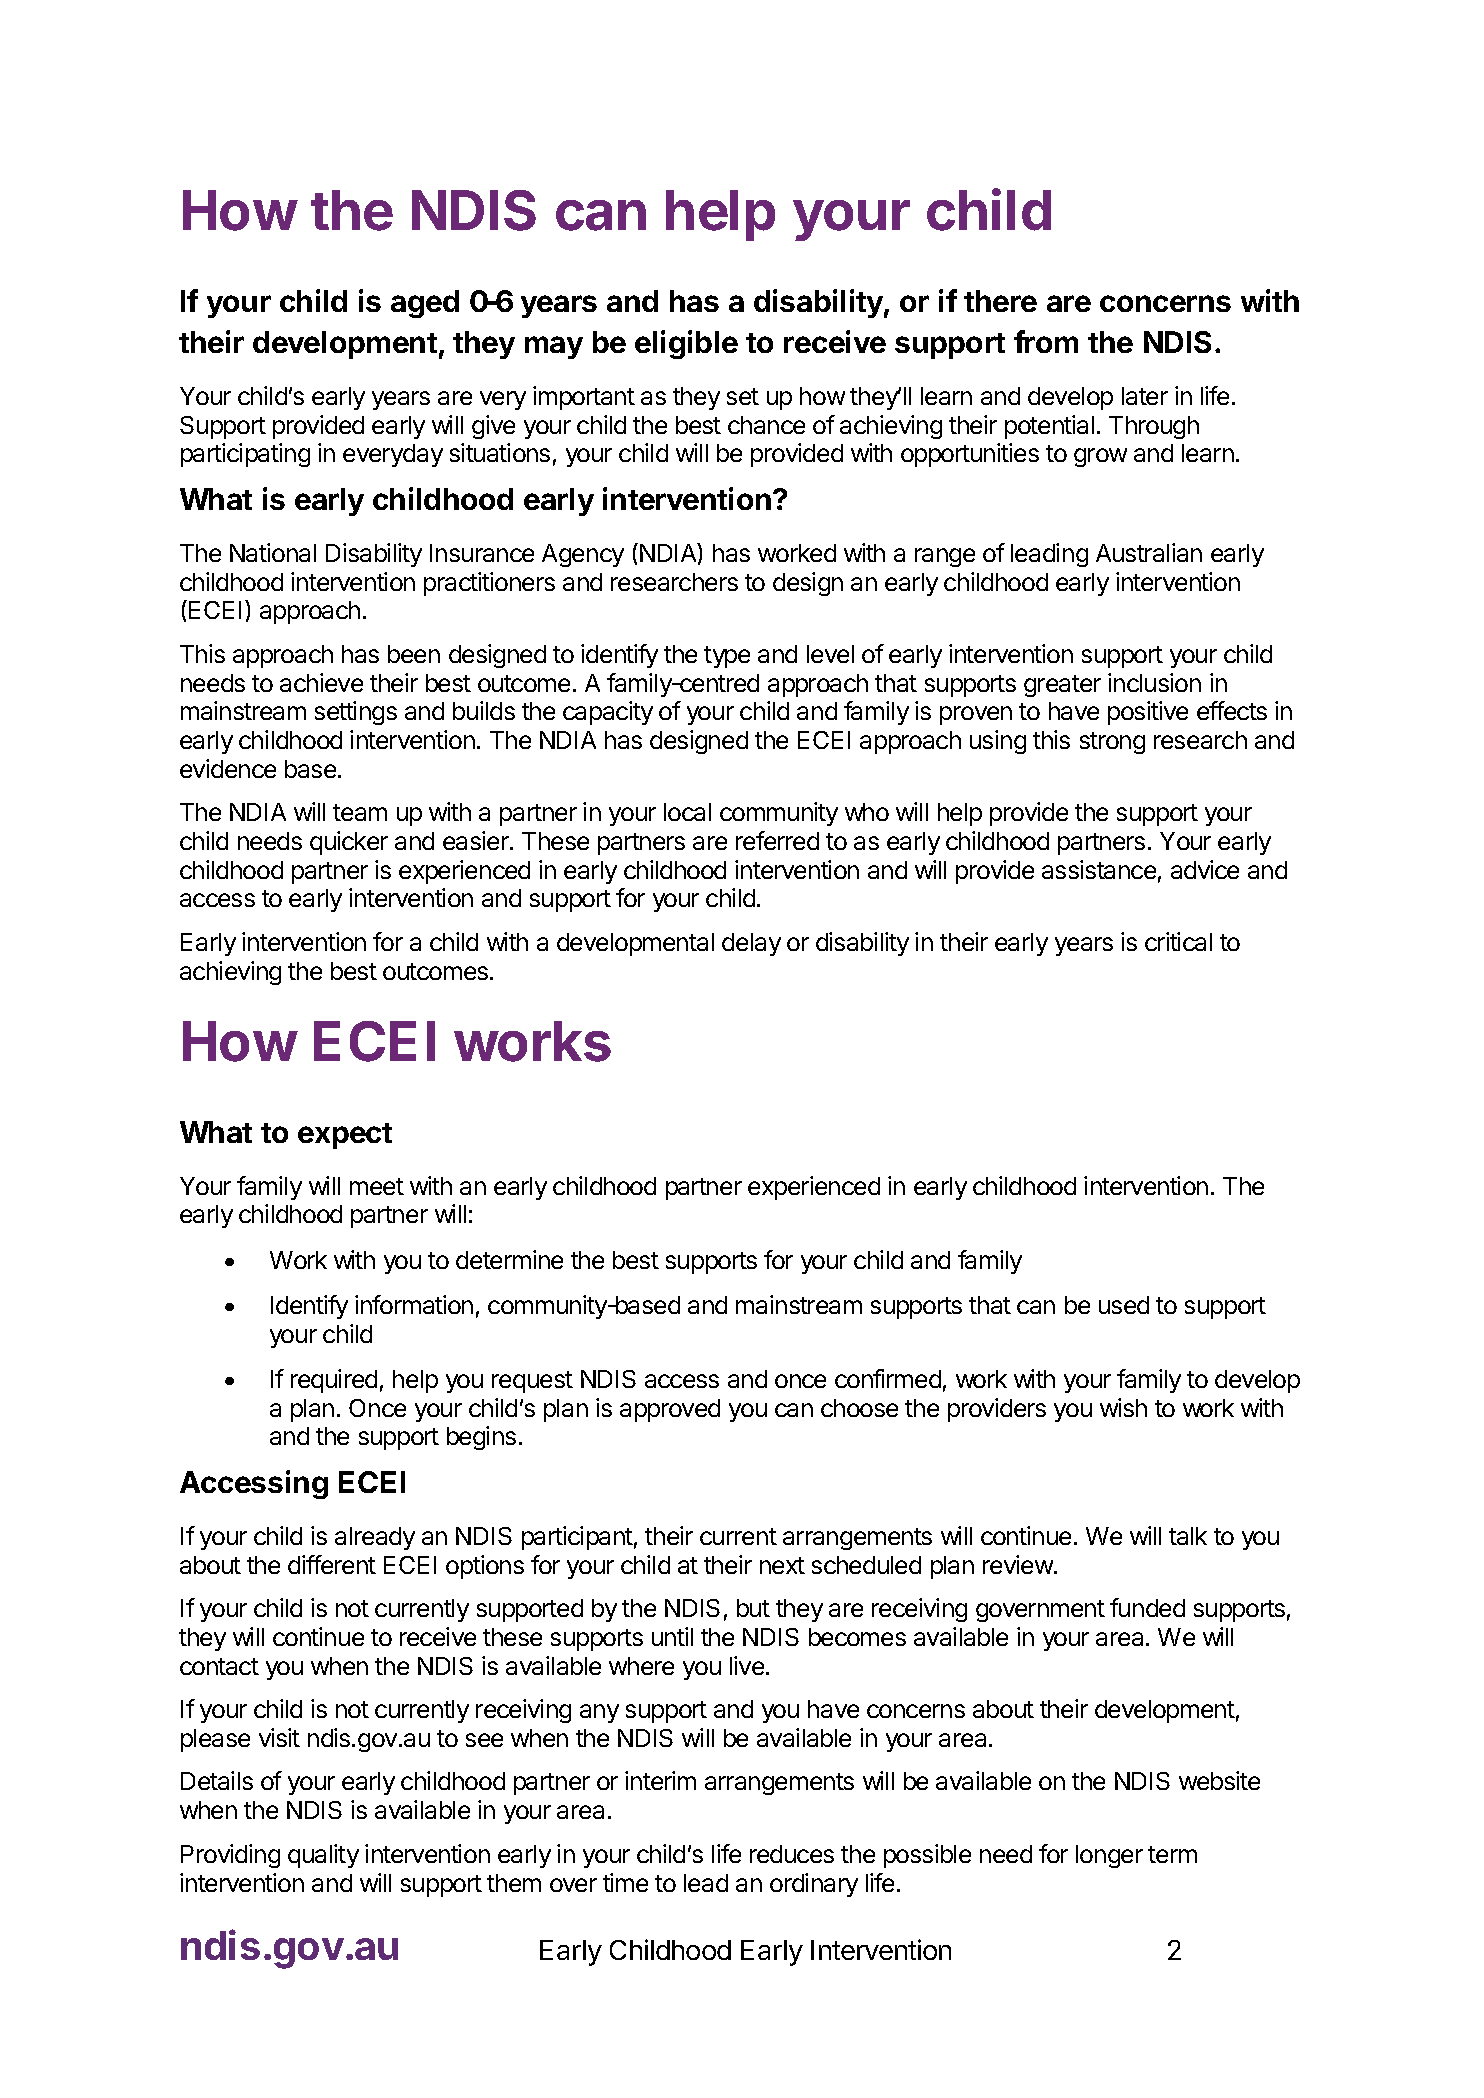  Describe the element at coordinates (323, 1856) in the document. I see `quality` at that location.
